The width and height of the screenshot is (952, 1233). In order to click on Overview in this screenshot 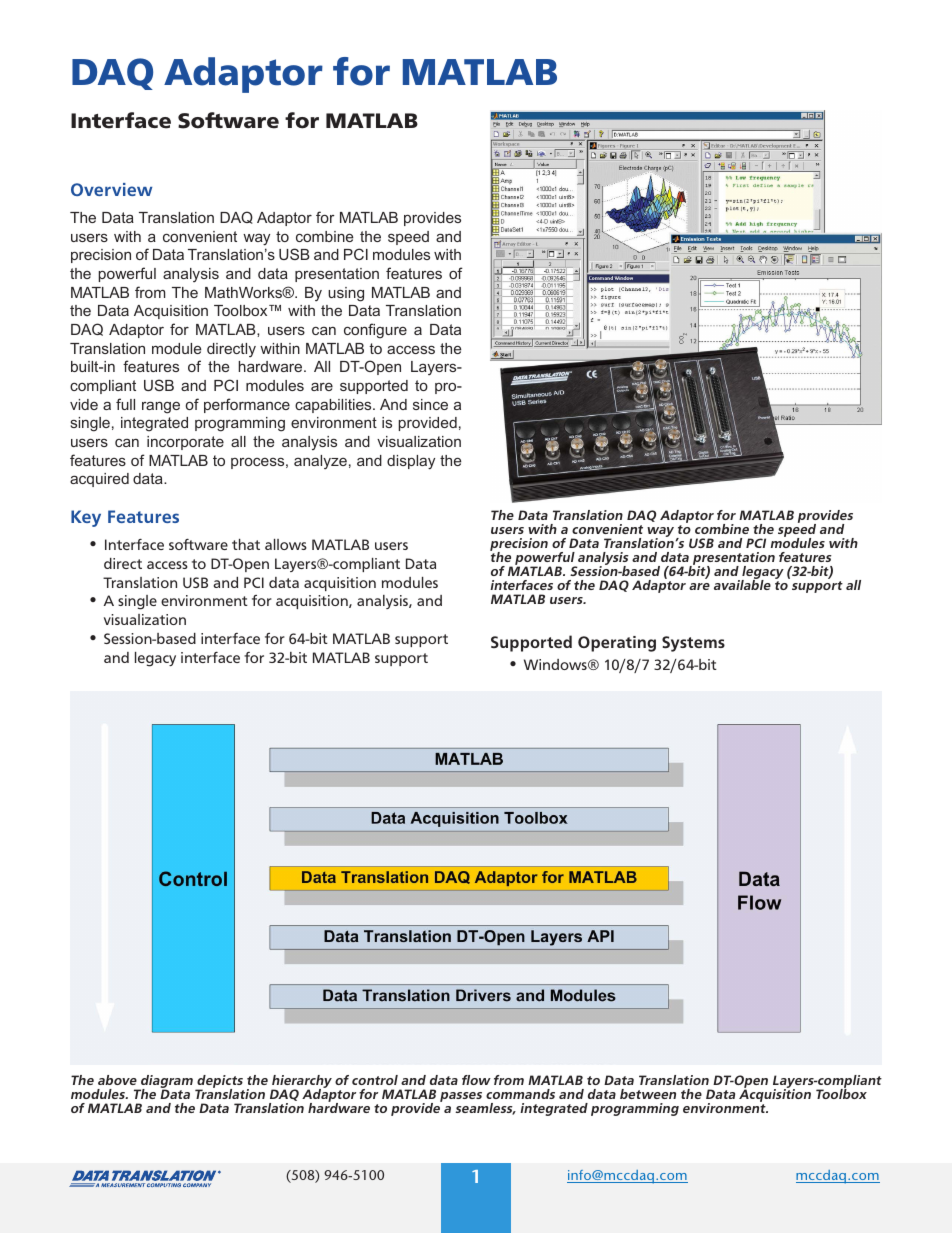, I will do `click(111, 189)`.
